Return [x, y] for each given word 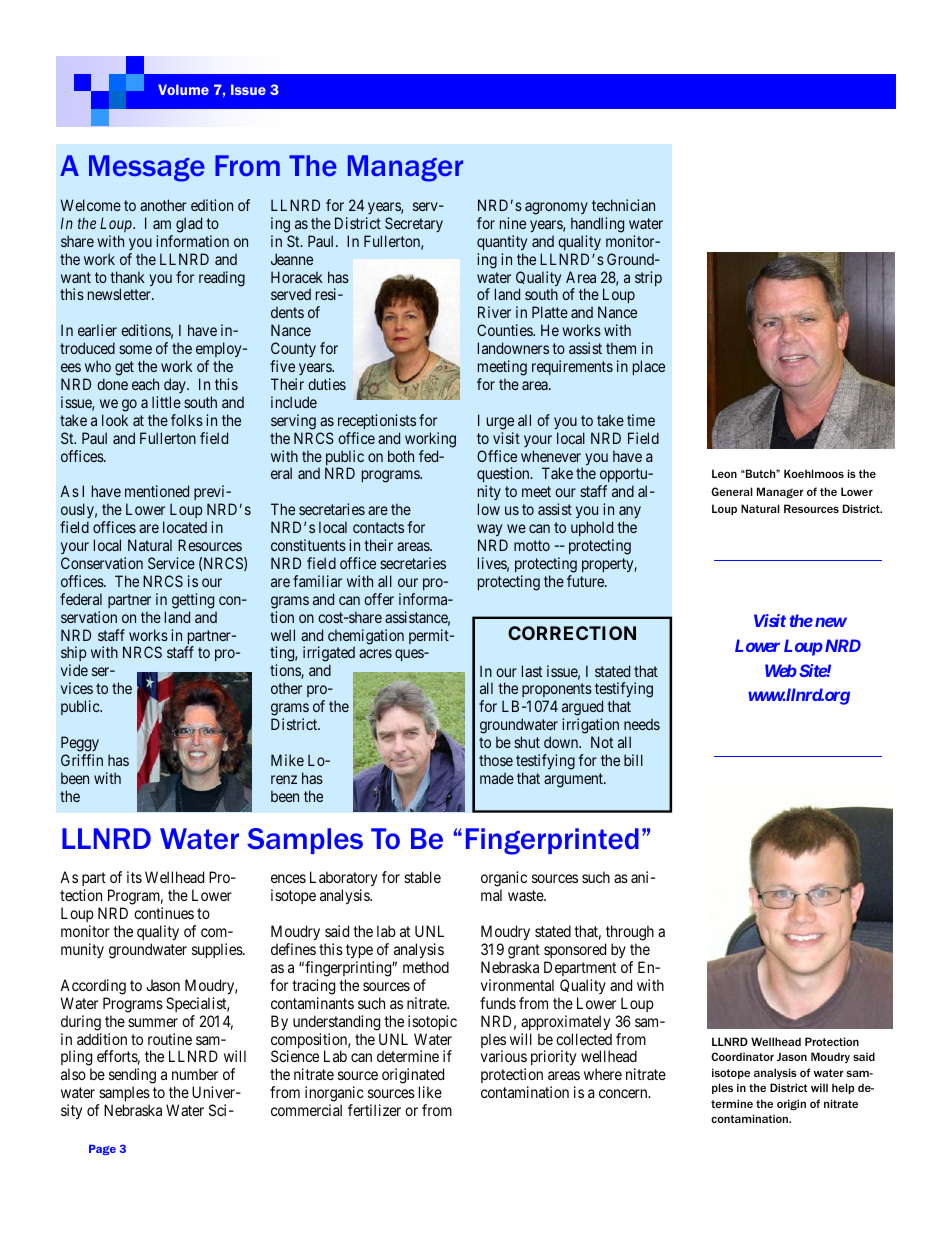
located [185, 527]
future [586, 581]
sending [132, 1077]
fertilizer [374, 1110]
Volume [183, 89]
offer [379, 599]
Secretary [414, 224]
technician [623, 205]
